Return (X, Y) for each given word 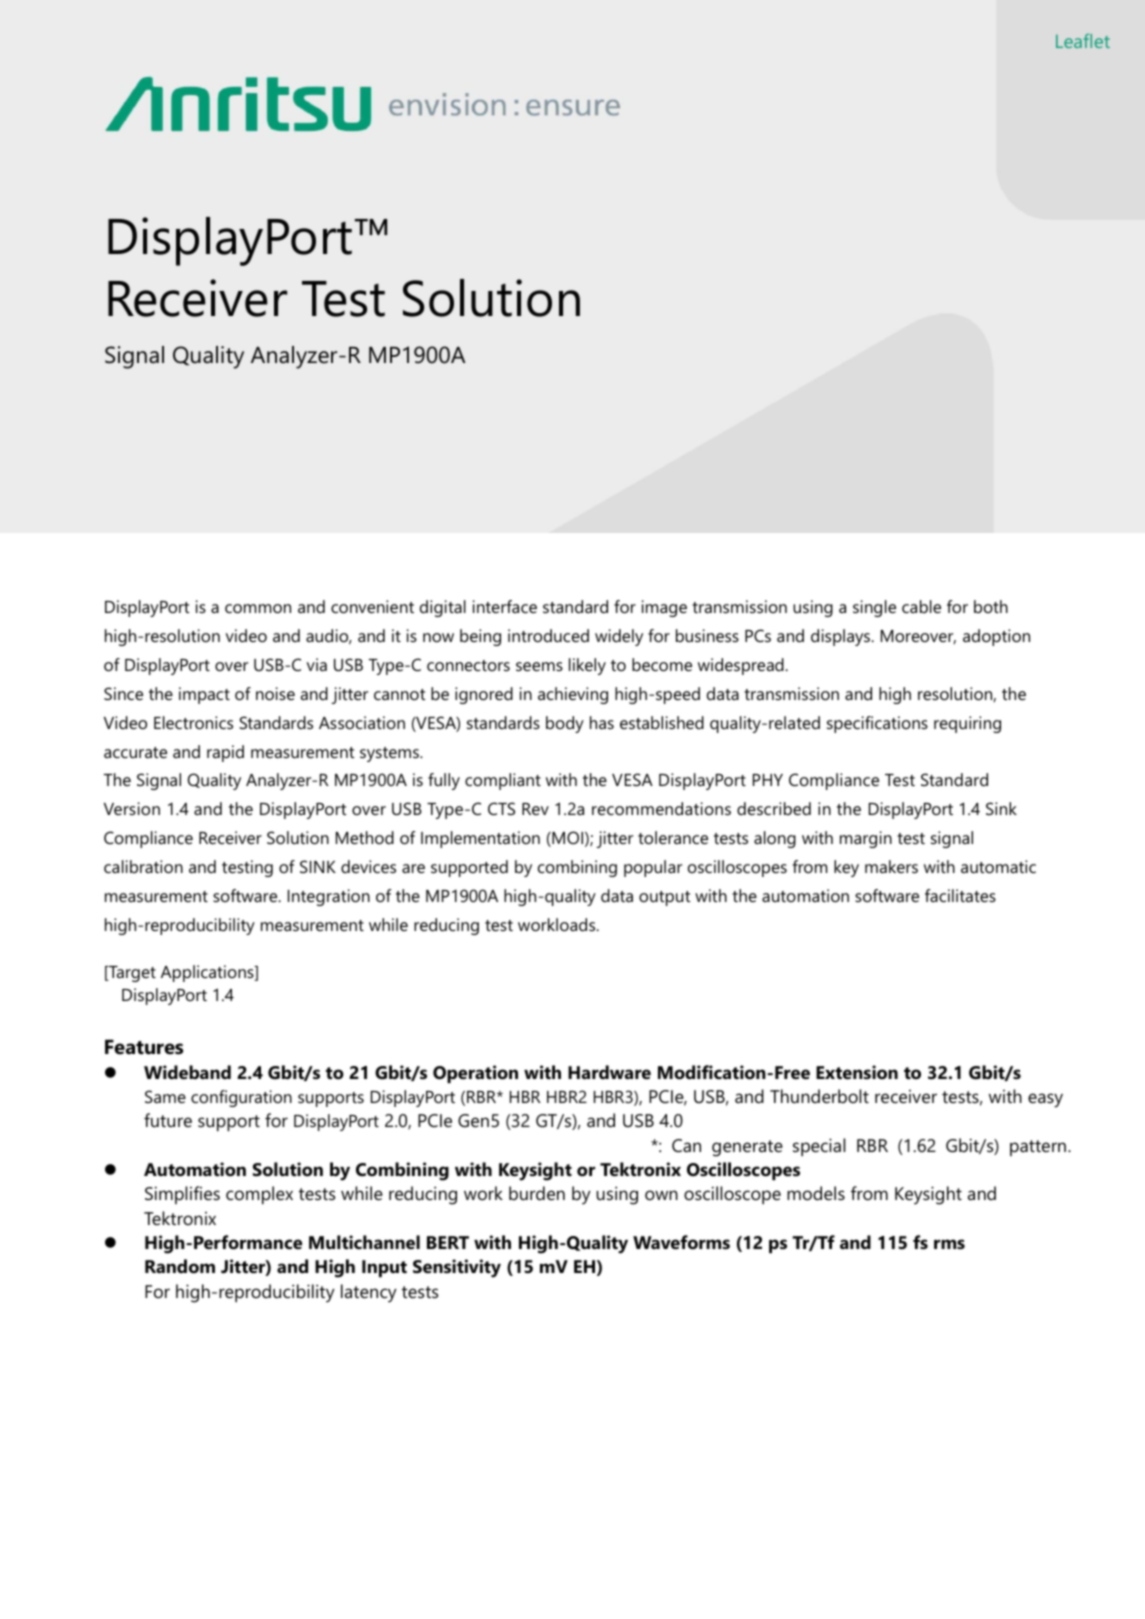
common (258, 608)
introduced (548, 635)
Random (180, 1266)
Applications (208, 973)
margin (866, 839)
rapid (225, 753)
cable (921, 606)
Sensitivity (457, 1268)
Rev (535, 809)
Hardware (609, 1072)
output (664, 898)
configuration (241, 1098)
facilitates (960, 895)
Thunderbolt (819, 1096)
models (816, 1193)
